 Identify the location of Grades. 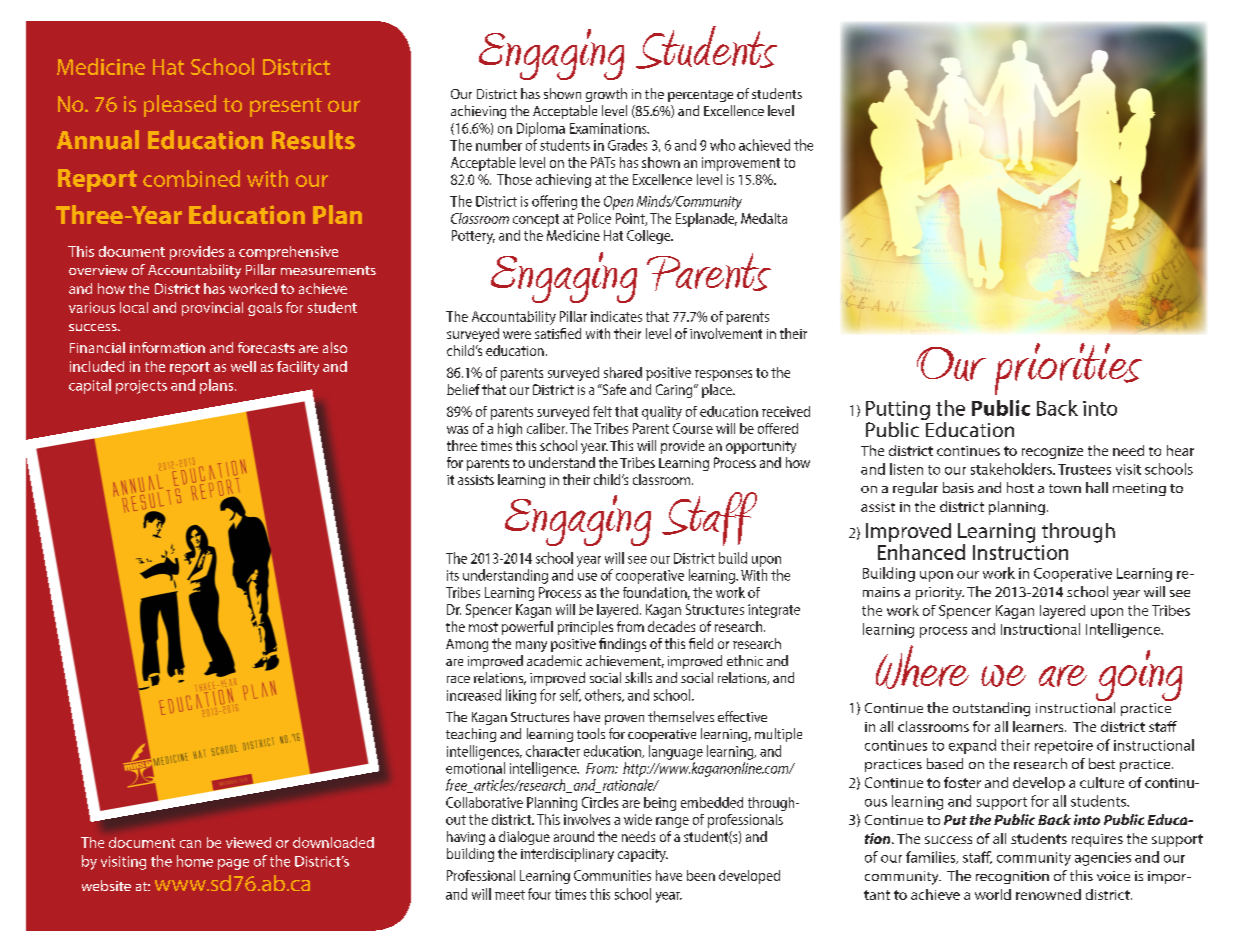
(627, 145).
